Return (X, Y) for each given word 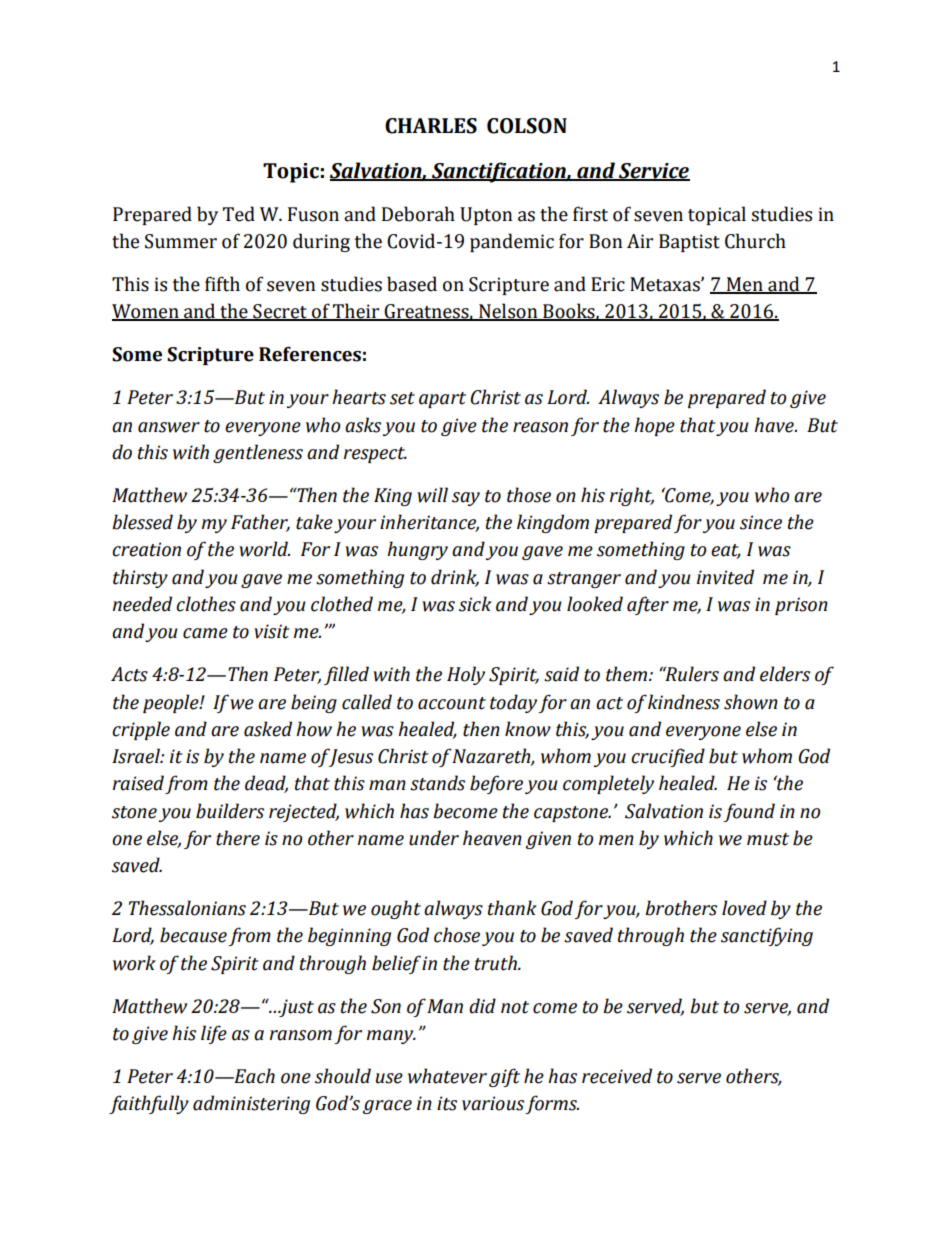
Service (653, 172)
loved (744, 908)
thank (512, 908)
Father (260, 523)
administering (251, 1104)
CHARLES (431, 126)
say (466, 499)
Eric (608, 284)
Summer (181, 241)
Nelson (508, 312)
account (452, 703)
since (761, 522)
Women (146, 312)
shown (751, 702)
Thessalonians (187, 908)
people (172, 703)
